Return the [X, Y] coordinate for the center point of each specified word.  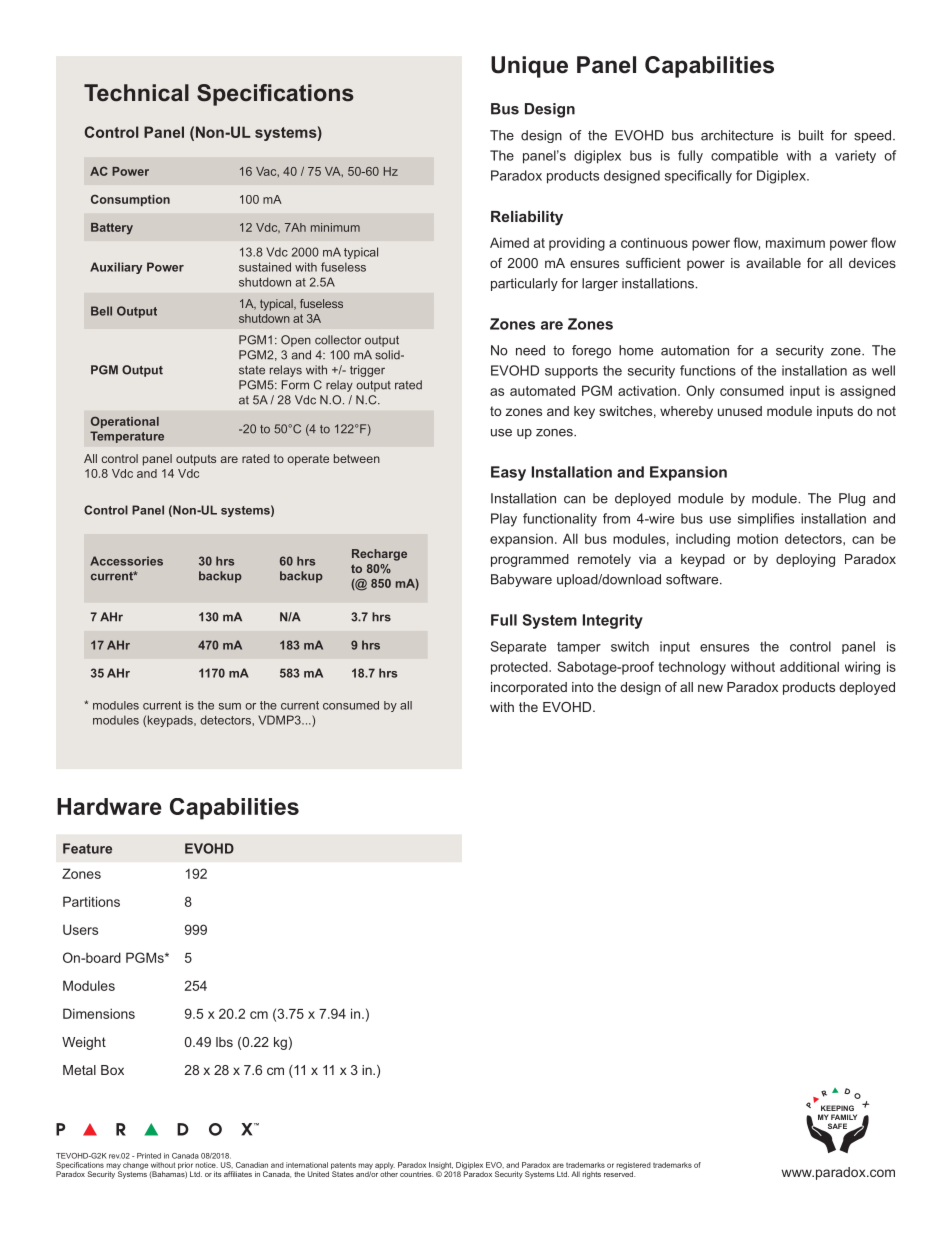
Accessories [126, 561]
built [811, 135]
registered [633, 1167]
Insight [441, 1167]
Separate [518, 647]
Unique [529, 67]
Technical [136, 93]
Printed [149, 1156]
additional [809, 666]
